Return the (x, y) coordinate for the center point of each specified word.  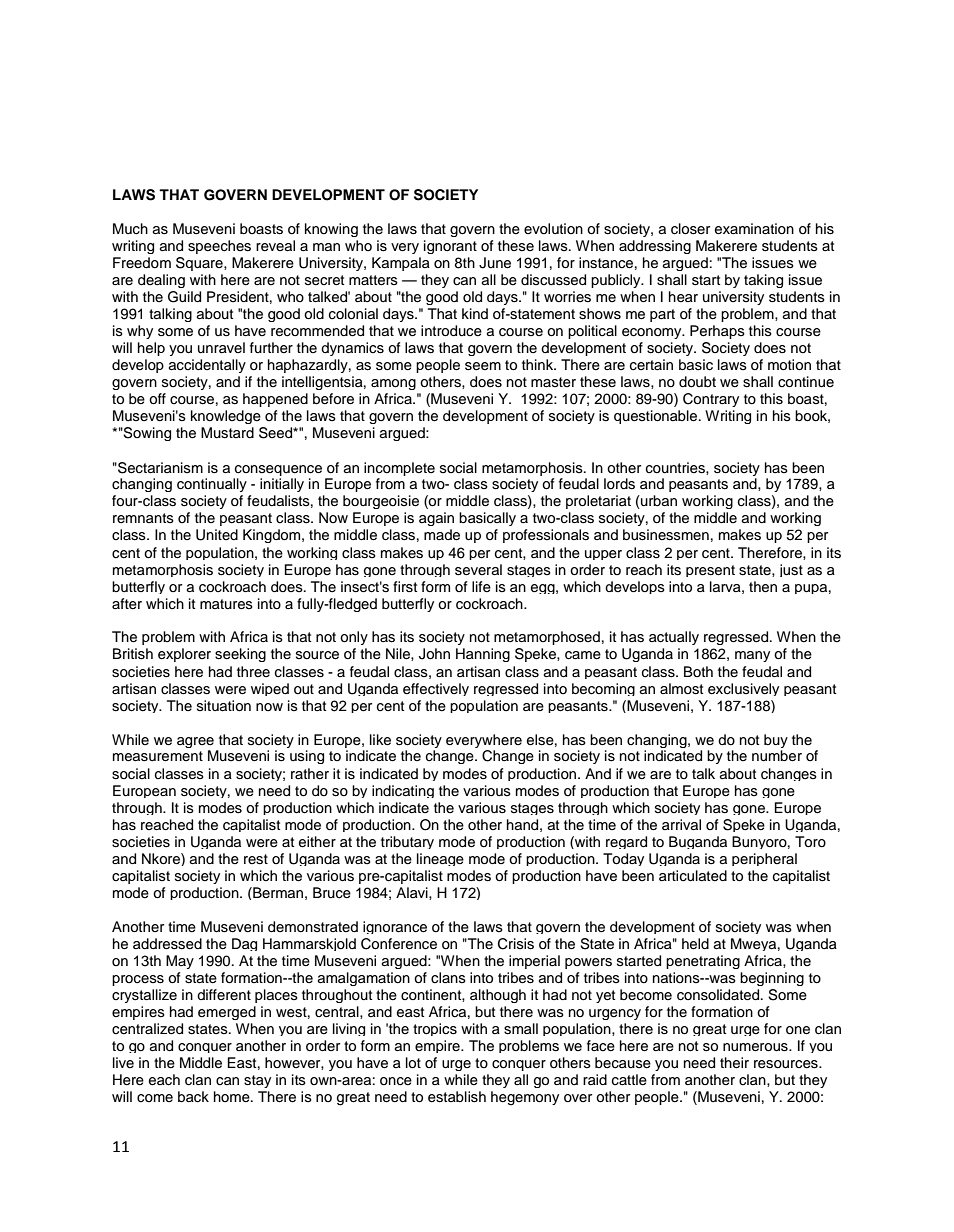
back (193, 1097)
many (752, 656)
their (734, 1063)
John (434, 654)
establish (457, 1097)
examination (754, 229)
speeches (219, 247)
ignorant (450, 247)
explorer (184, 655)
